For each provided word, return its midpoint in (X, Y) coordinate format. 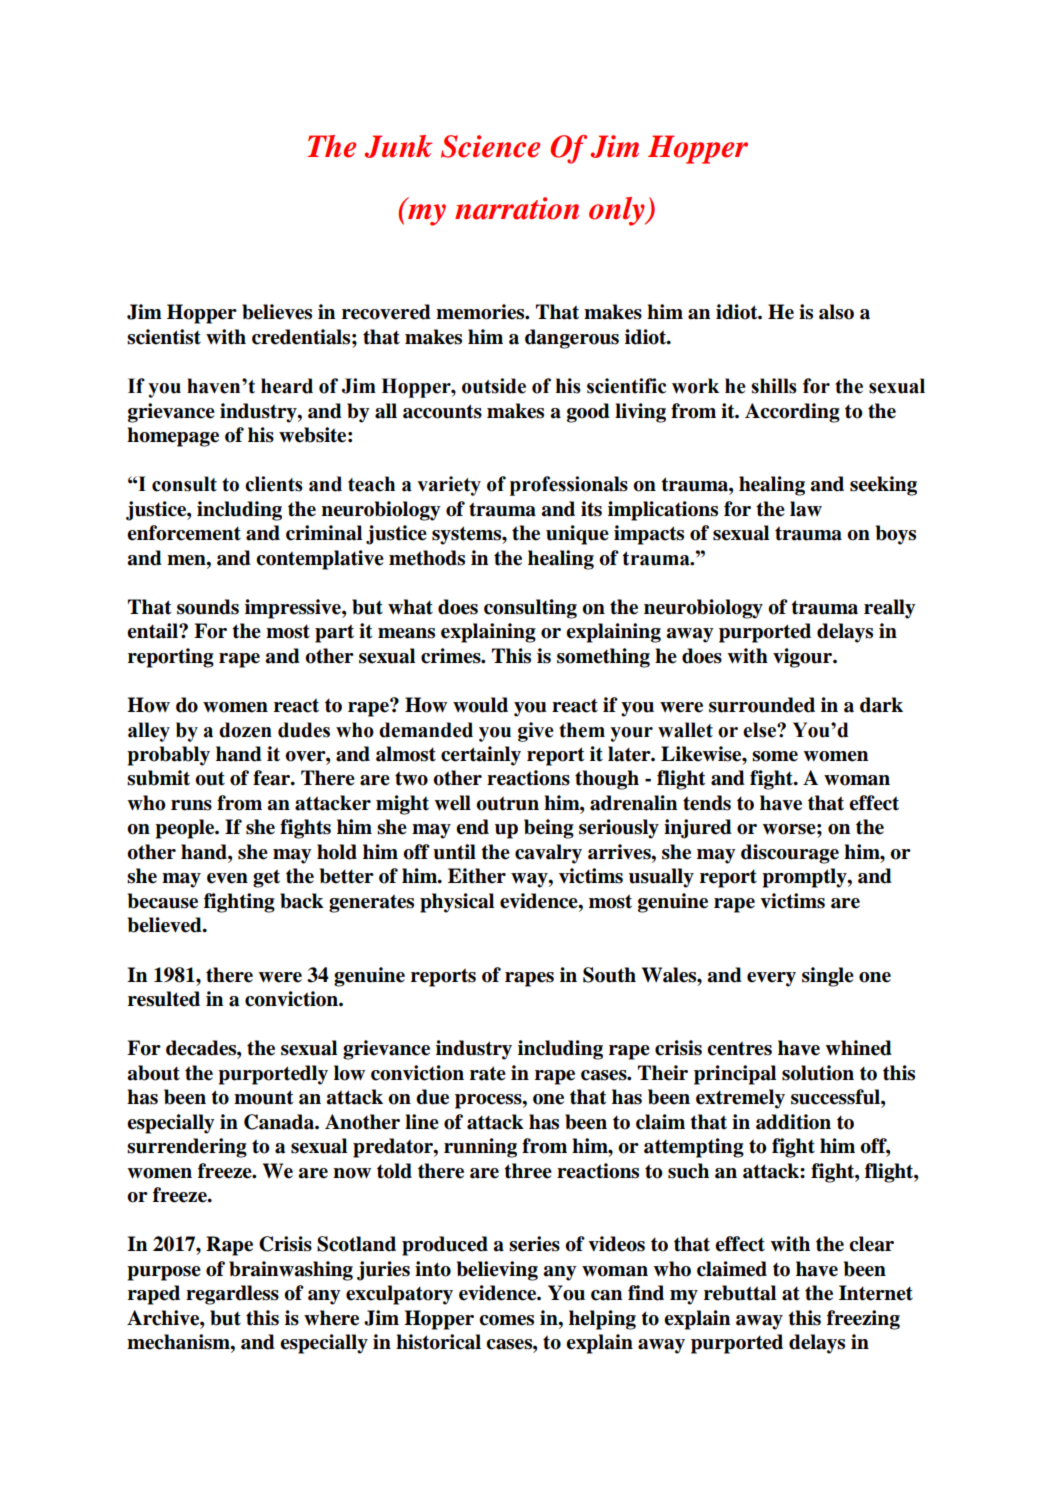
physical (457, 903)
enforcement (184, 533)
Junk (398, 146)
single (828, 977)
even (227, 878)
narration (517, 208)
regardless (232, 1295)
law (806, 509)
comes (506, 1320)
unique (577, 535)
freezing (863, 1320)
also (836, 312)
